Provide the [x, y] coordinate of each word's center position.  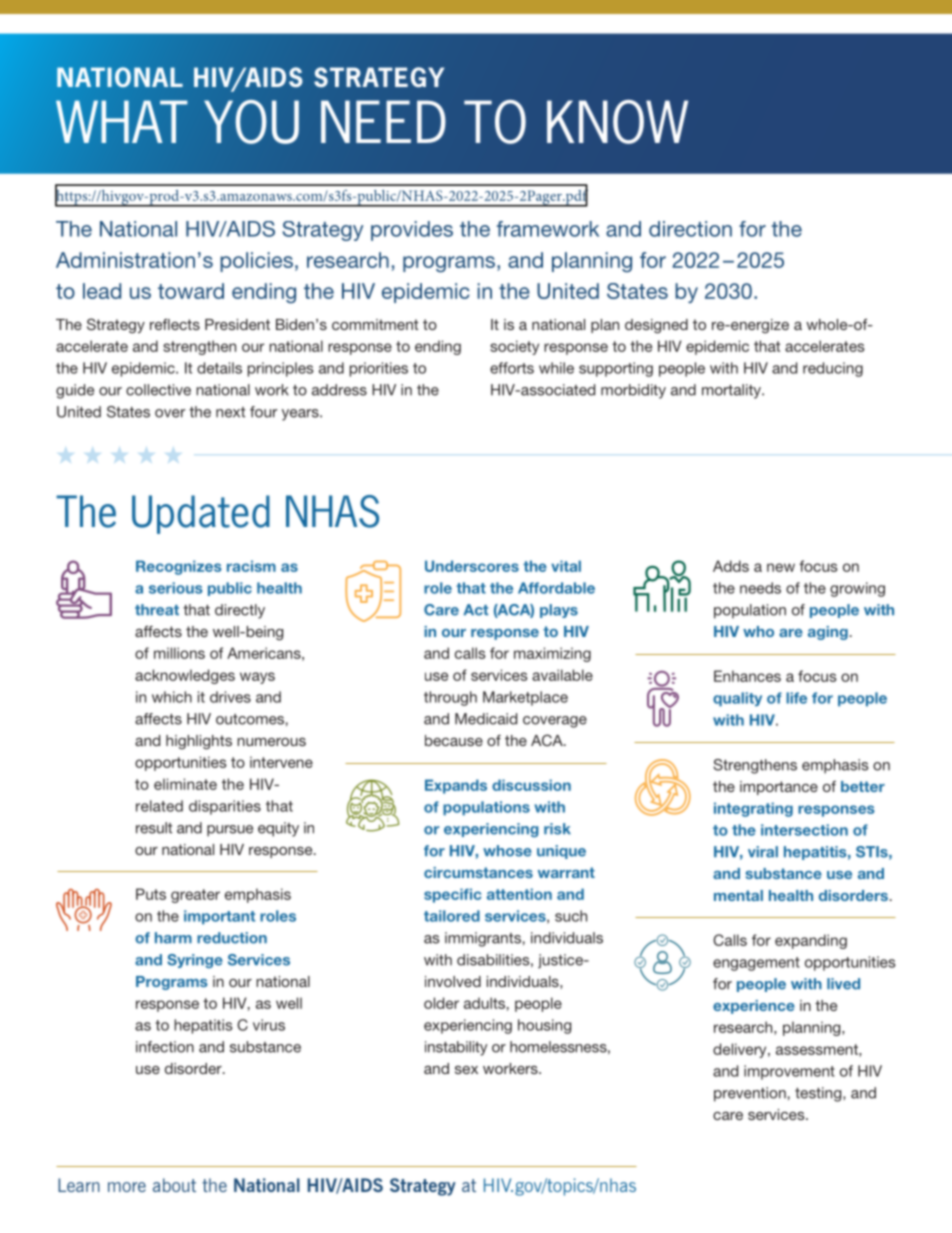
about [174, 1185]
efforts [512, 368]
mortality [732, 391]
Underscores [472, 566]
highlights [199, 742]
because [454, 740]
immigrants [483, 939]
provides [412, 231]
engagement [756, 964]
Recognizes [179, 567]
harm [173, 938]
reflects [175, 324]
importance [779, 788]
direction [690, 229]
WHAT [121, 121]
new [781, 567]
